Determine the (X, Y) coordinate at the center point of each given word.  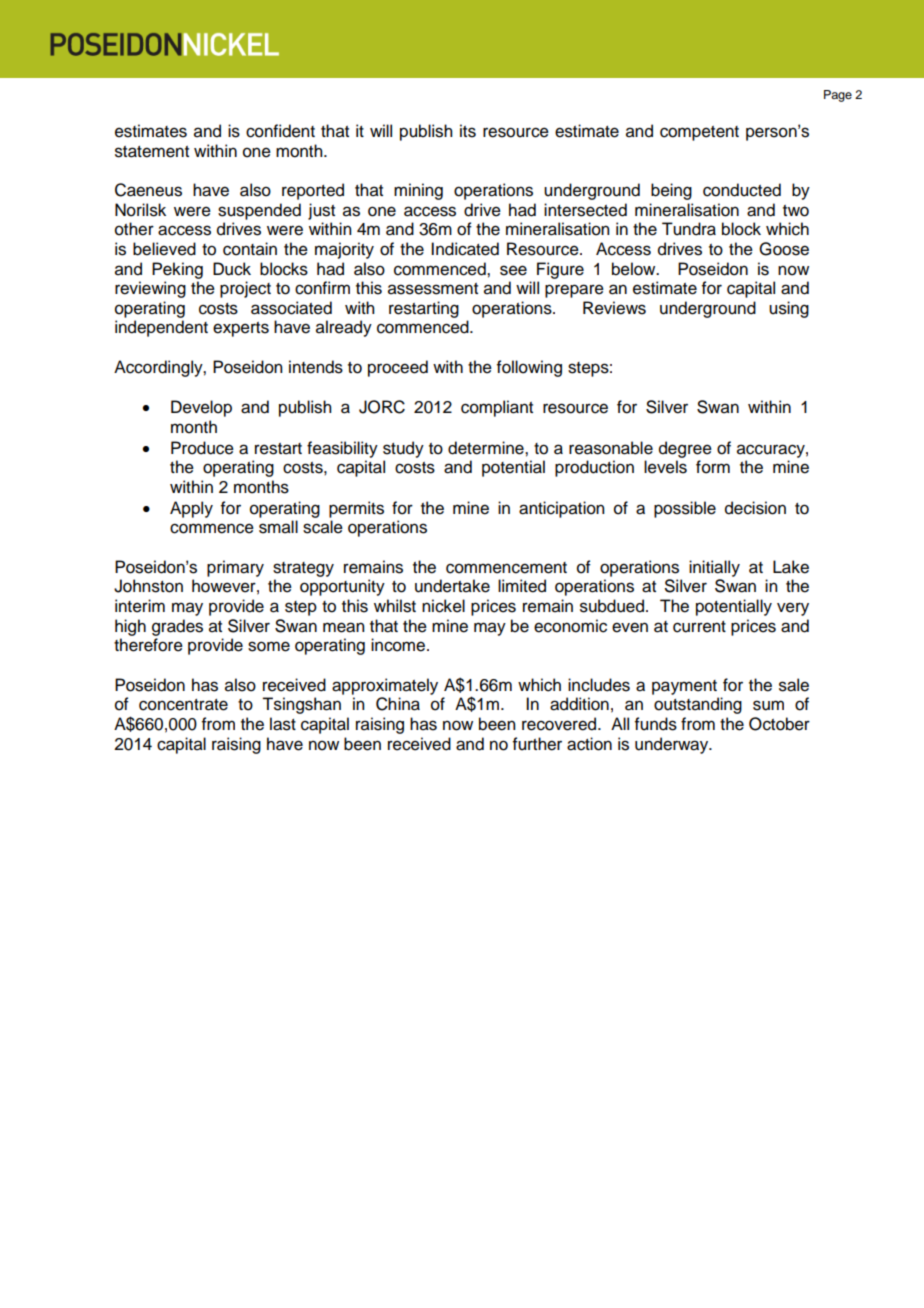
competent (699, 133)
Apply (191, 509)
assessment (433, 289)
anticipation (561, 509)
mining (418, 191)
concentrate (183, 705)
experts (241, 329)
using (789, 309)
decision (755, 508)
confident (280, 131)
